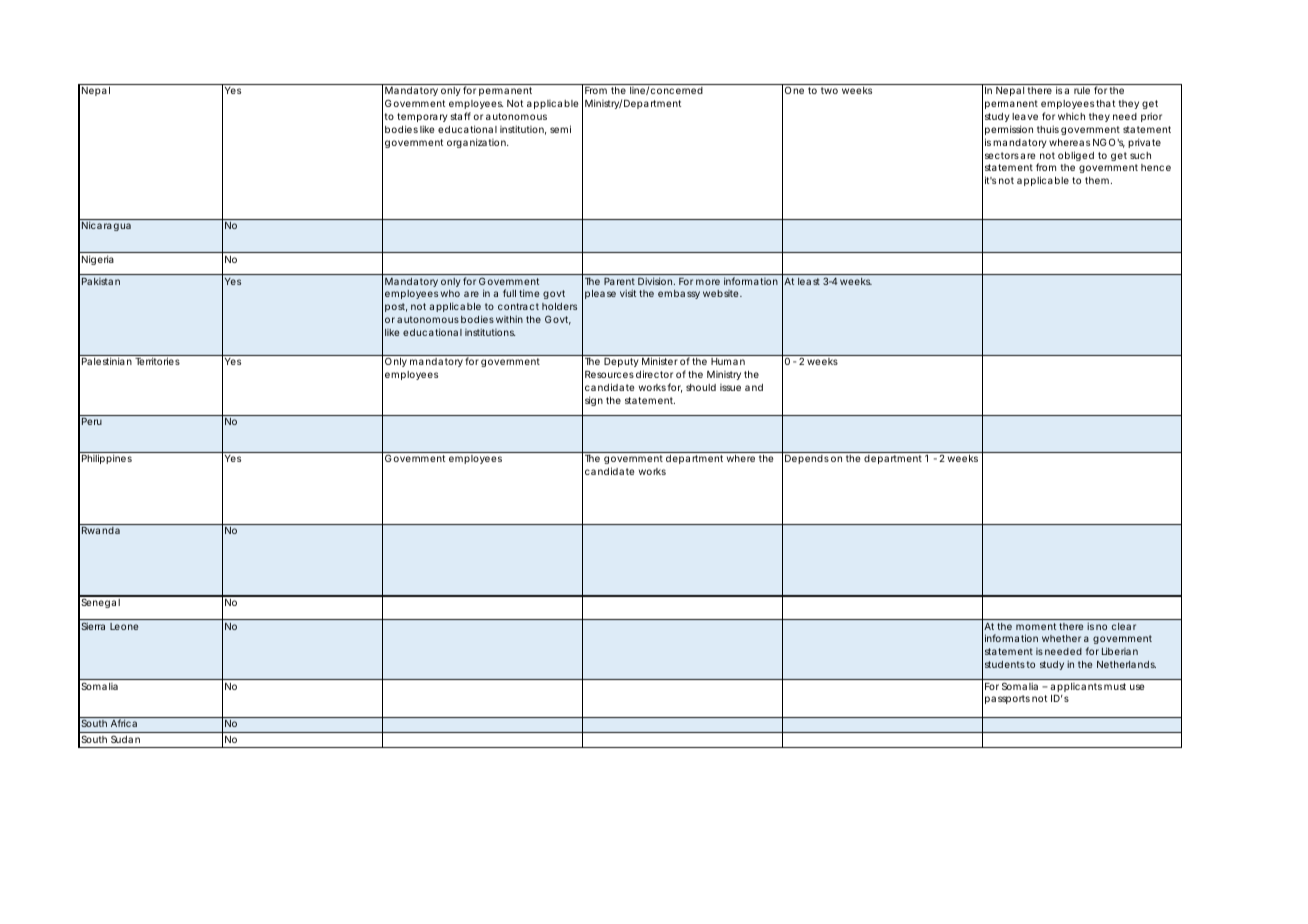  I want to click on must, so click(1115, 686).
